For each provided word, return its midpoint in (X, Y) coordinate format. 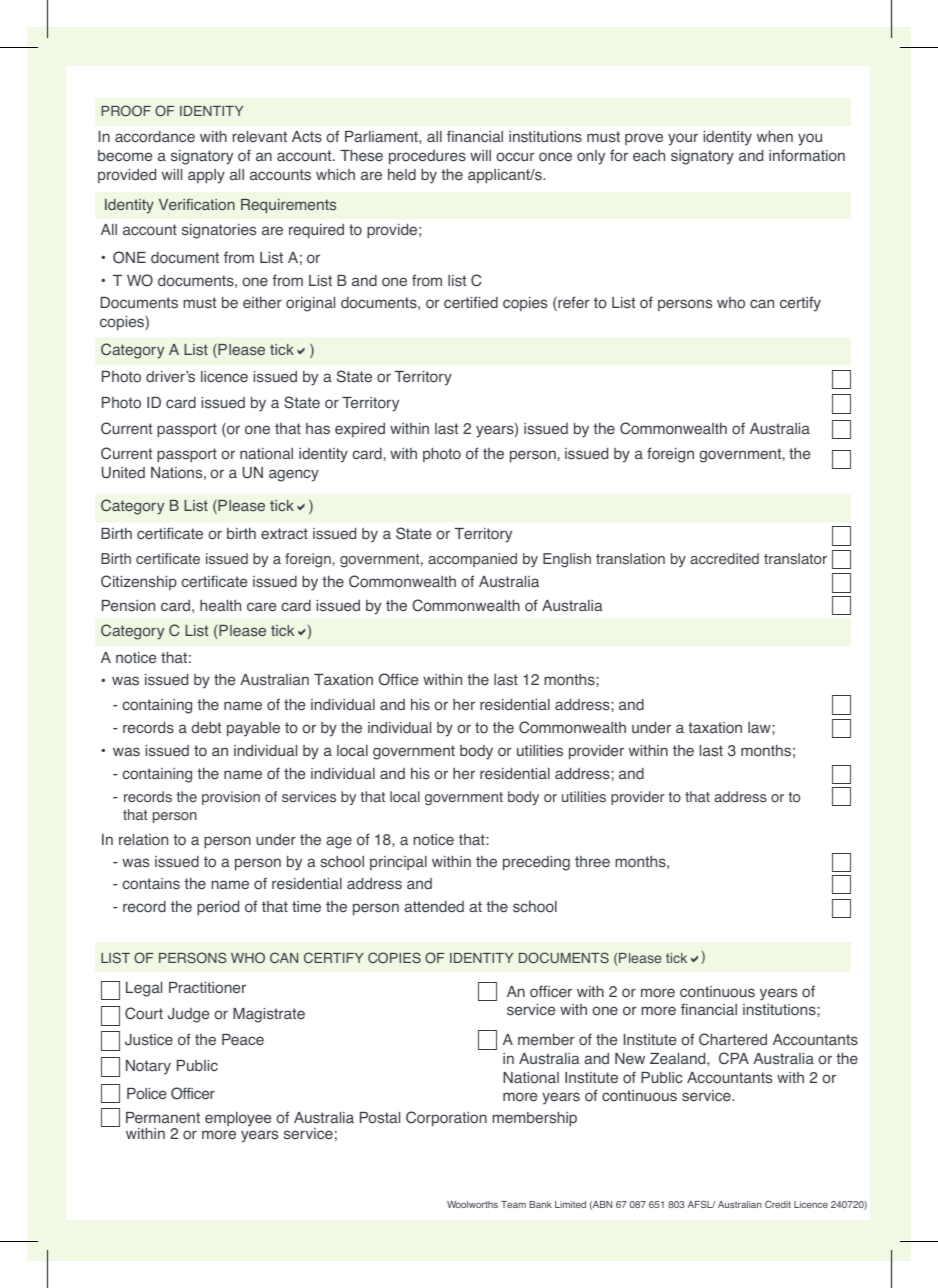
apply (206, 176)
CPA (734, 1058)
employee (238, 1119)
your (683, 139)
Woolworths (472, 1204)
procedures (427, 157)
